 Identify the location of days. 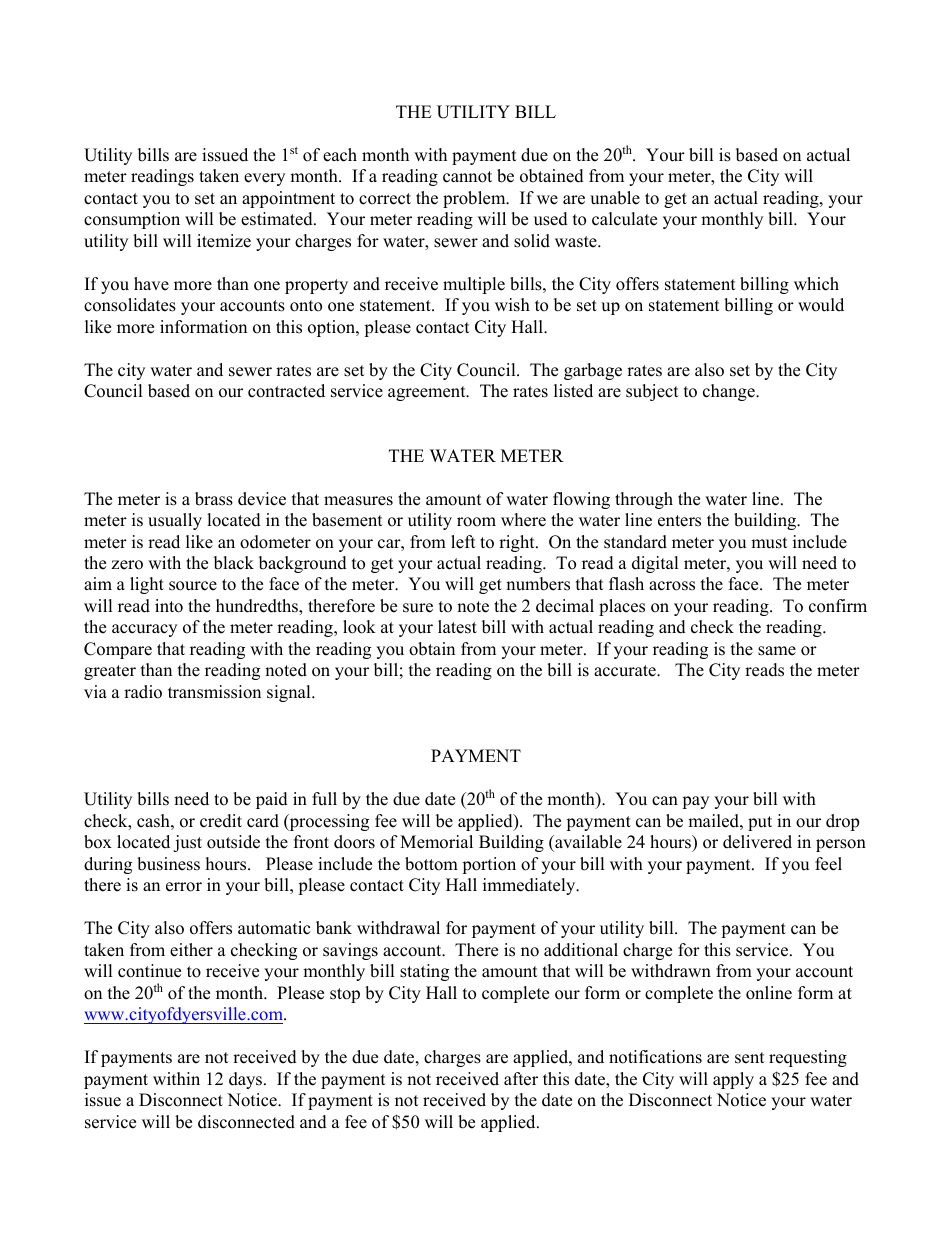
(247, 1080).
